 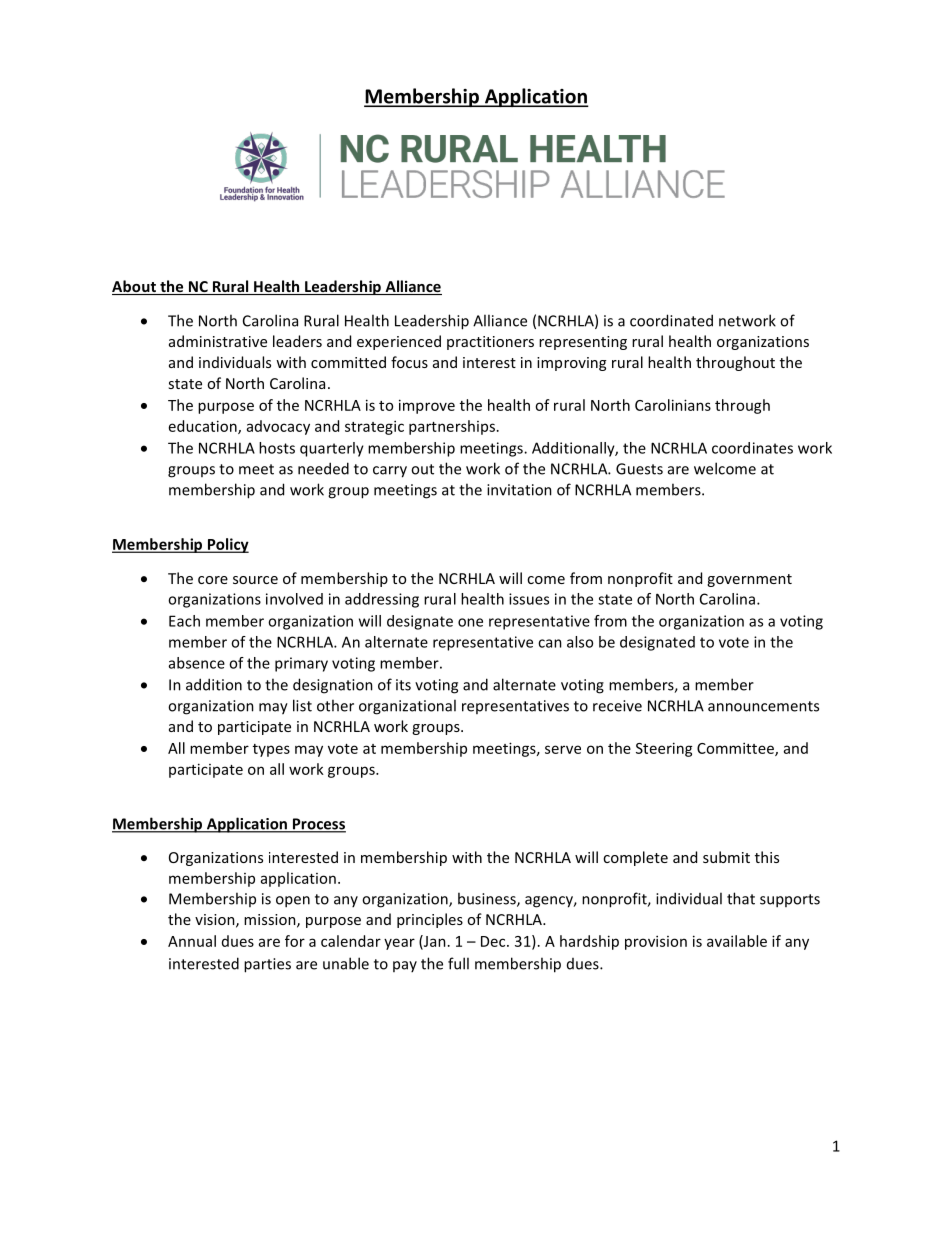 What do you see at coordinates (227, 545) in the screenshot?
I see `Policy` at bounding box center [227, 545].
